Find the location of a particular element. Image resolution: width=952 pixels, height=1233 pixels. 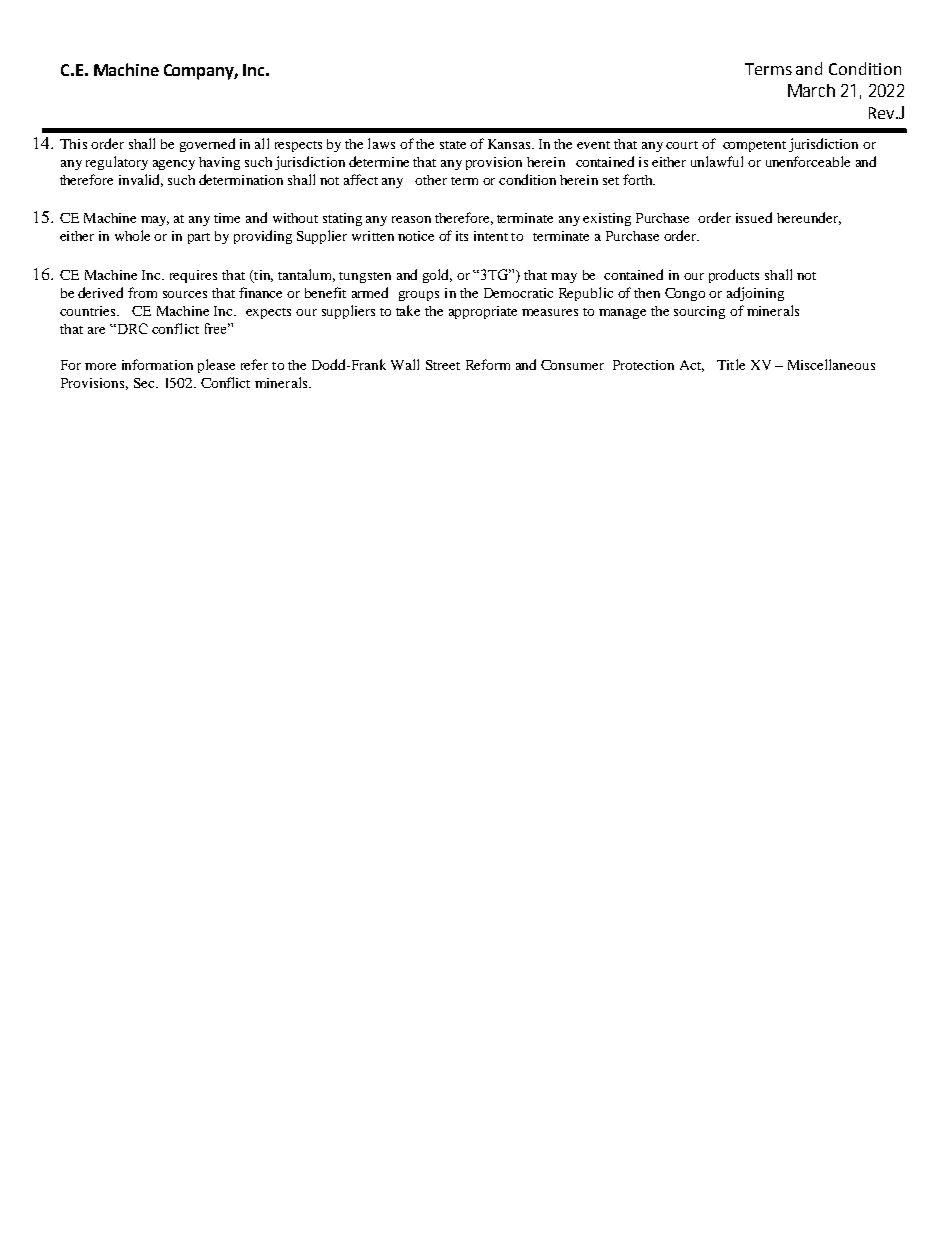

its is located at coordinates (462, 236).
